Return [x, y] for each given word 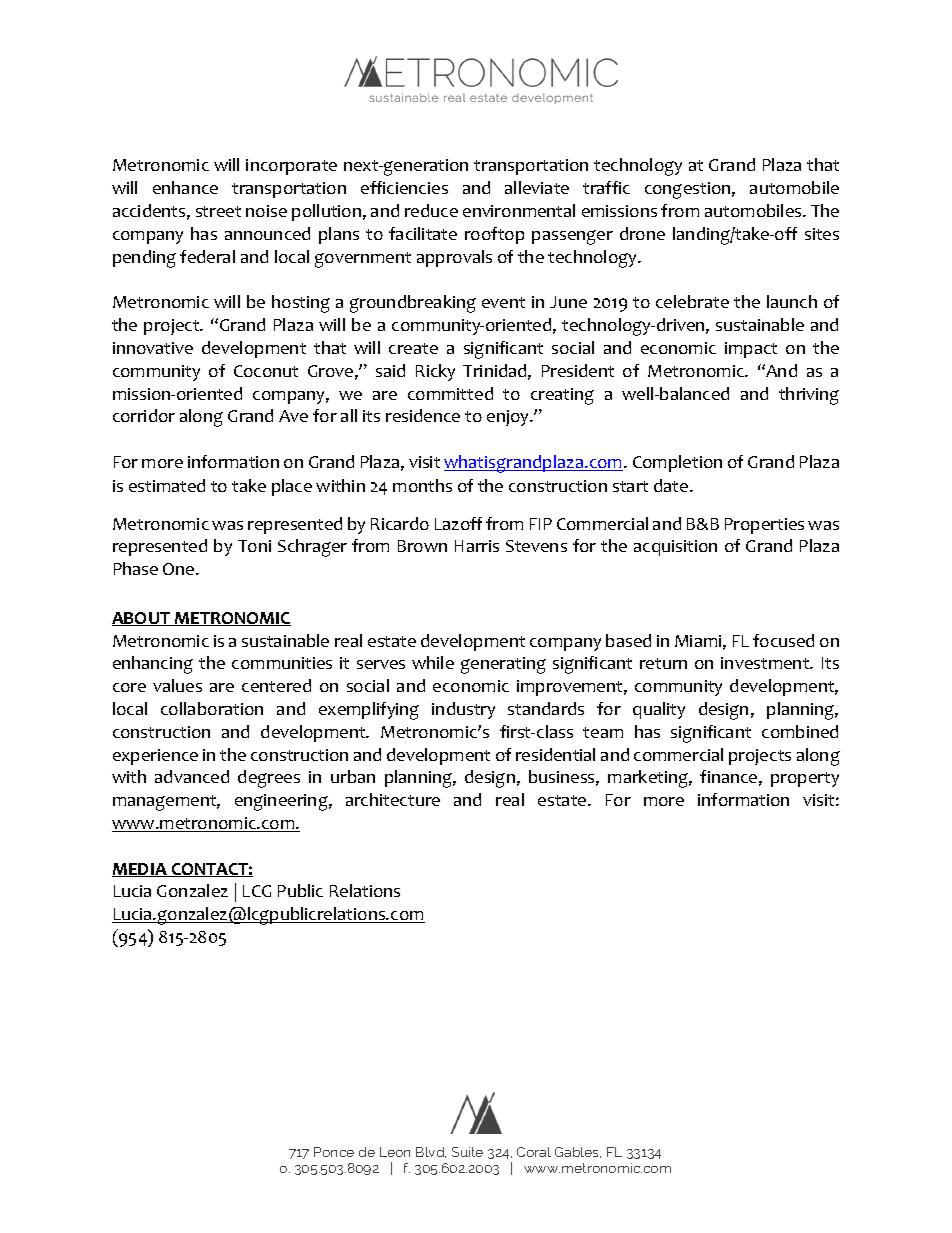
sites [822, 234]
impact [751, 350]
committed [450, 393]
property [805, 779]
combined [800, 731]
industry [463, 710]
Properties [764, 526]
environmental [519, 210]
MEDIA [140, 870]
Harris [477, 546]
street [218, 211]
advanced [192, 776]
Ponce [334, 1152]
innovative [153, 348]
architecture [393, 799]
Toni [254, 546]
